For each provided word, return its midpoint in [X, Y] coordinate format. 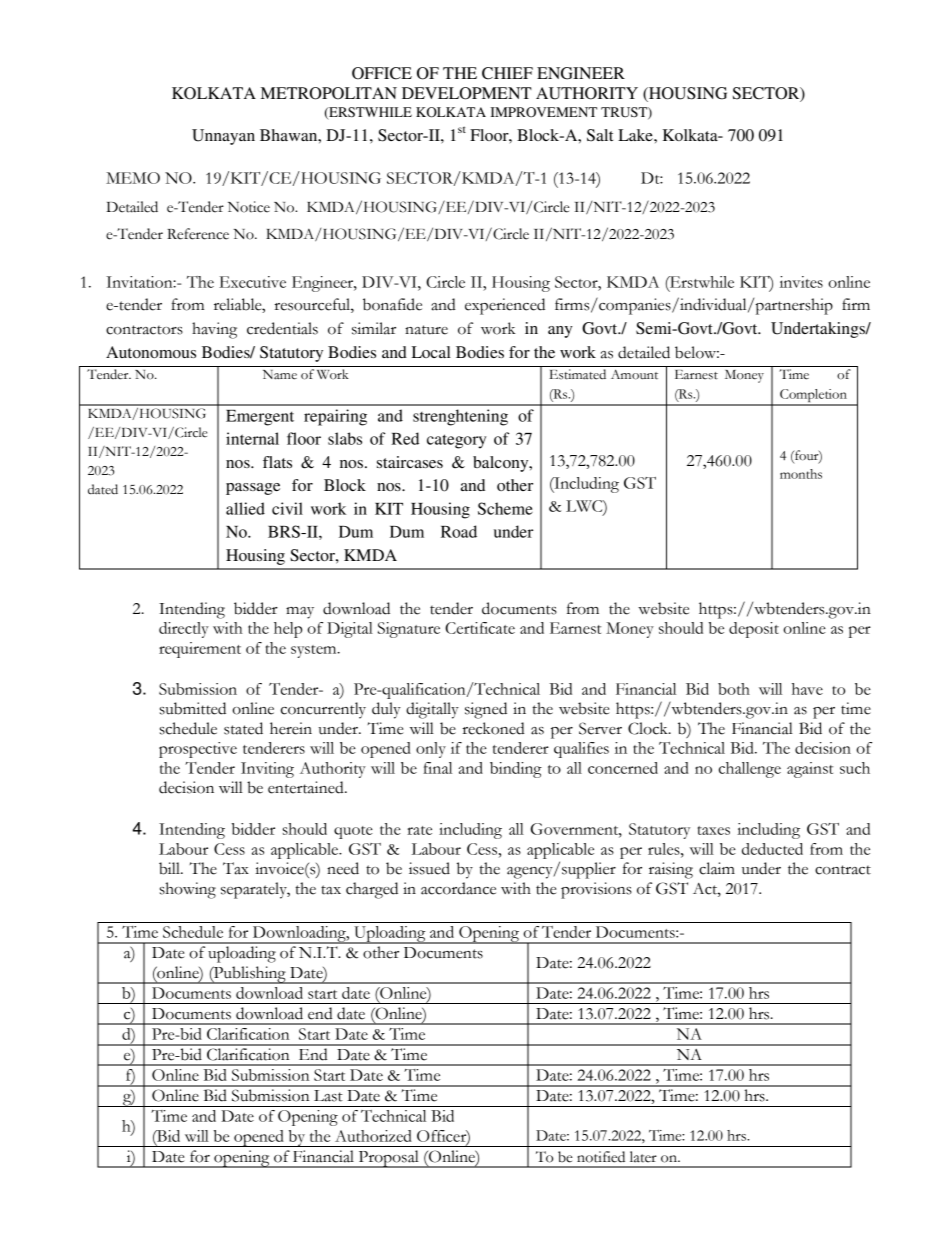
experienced [505, 306]
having [214, 330]
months [801, 474]
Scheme [505, 508]
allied [245, 508]
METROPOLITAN [329, 93]
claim [717, 868]
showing [188, 890]
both [734, 689]
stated [243, 728]
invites [801, 282]
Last [328, 1096]
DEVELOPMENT [467, 93]
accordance [458, 888]
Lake [636, 135]
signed [486, 710]
